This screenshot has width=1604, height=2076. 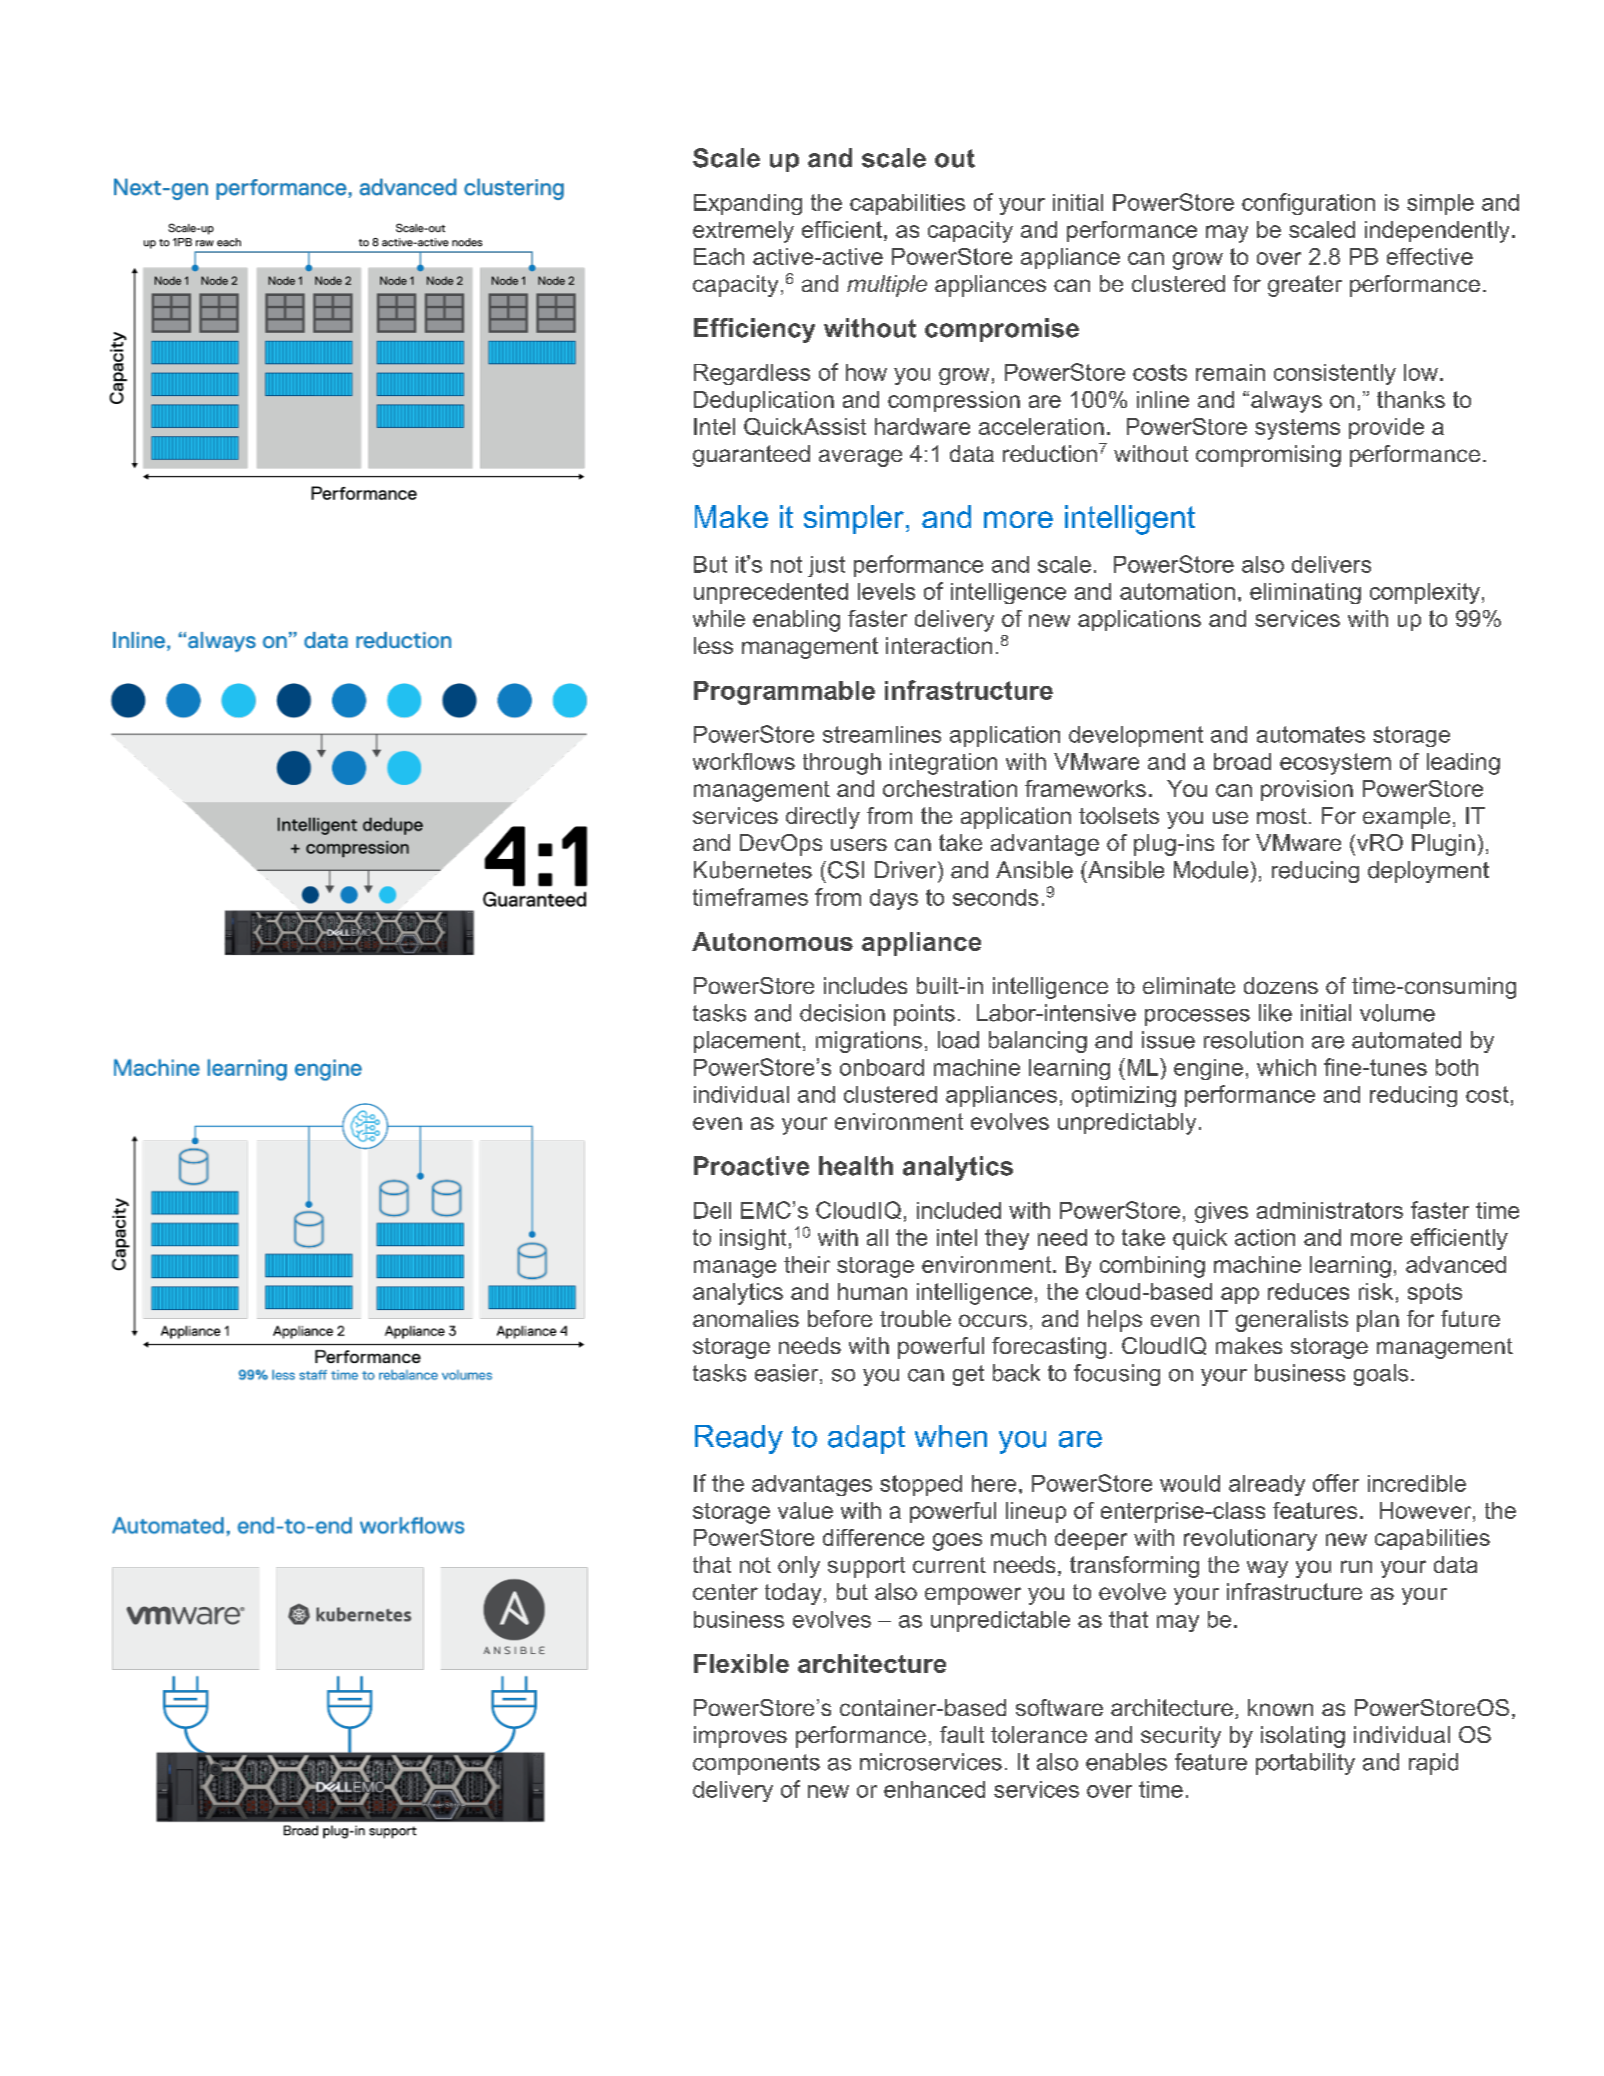 I want to click on decision, so click(x=842, y=1013).
